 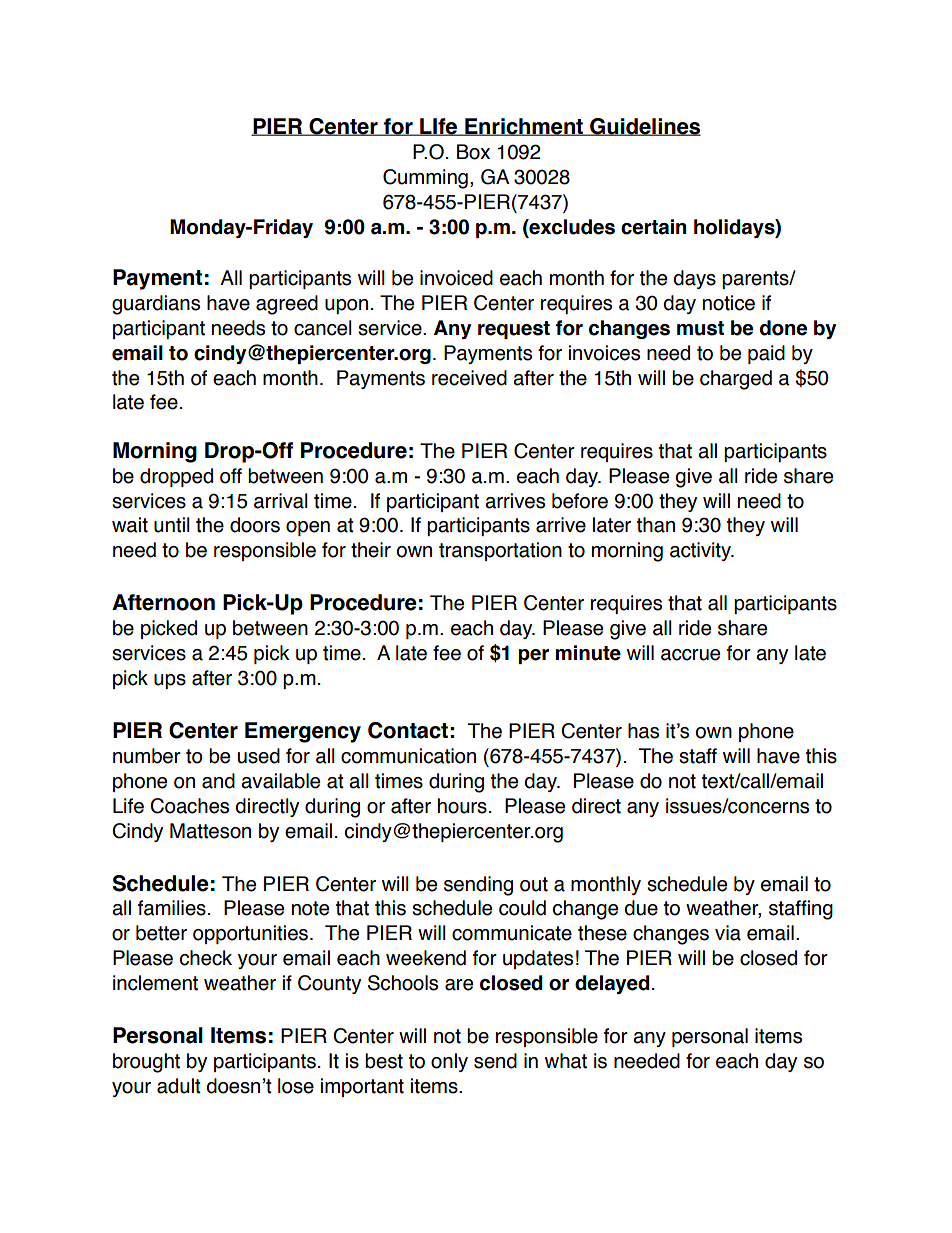 I want to click on only, so click(x=449, y=1062).
